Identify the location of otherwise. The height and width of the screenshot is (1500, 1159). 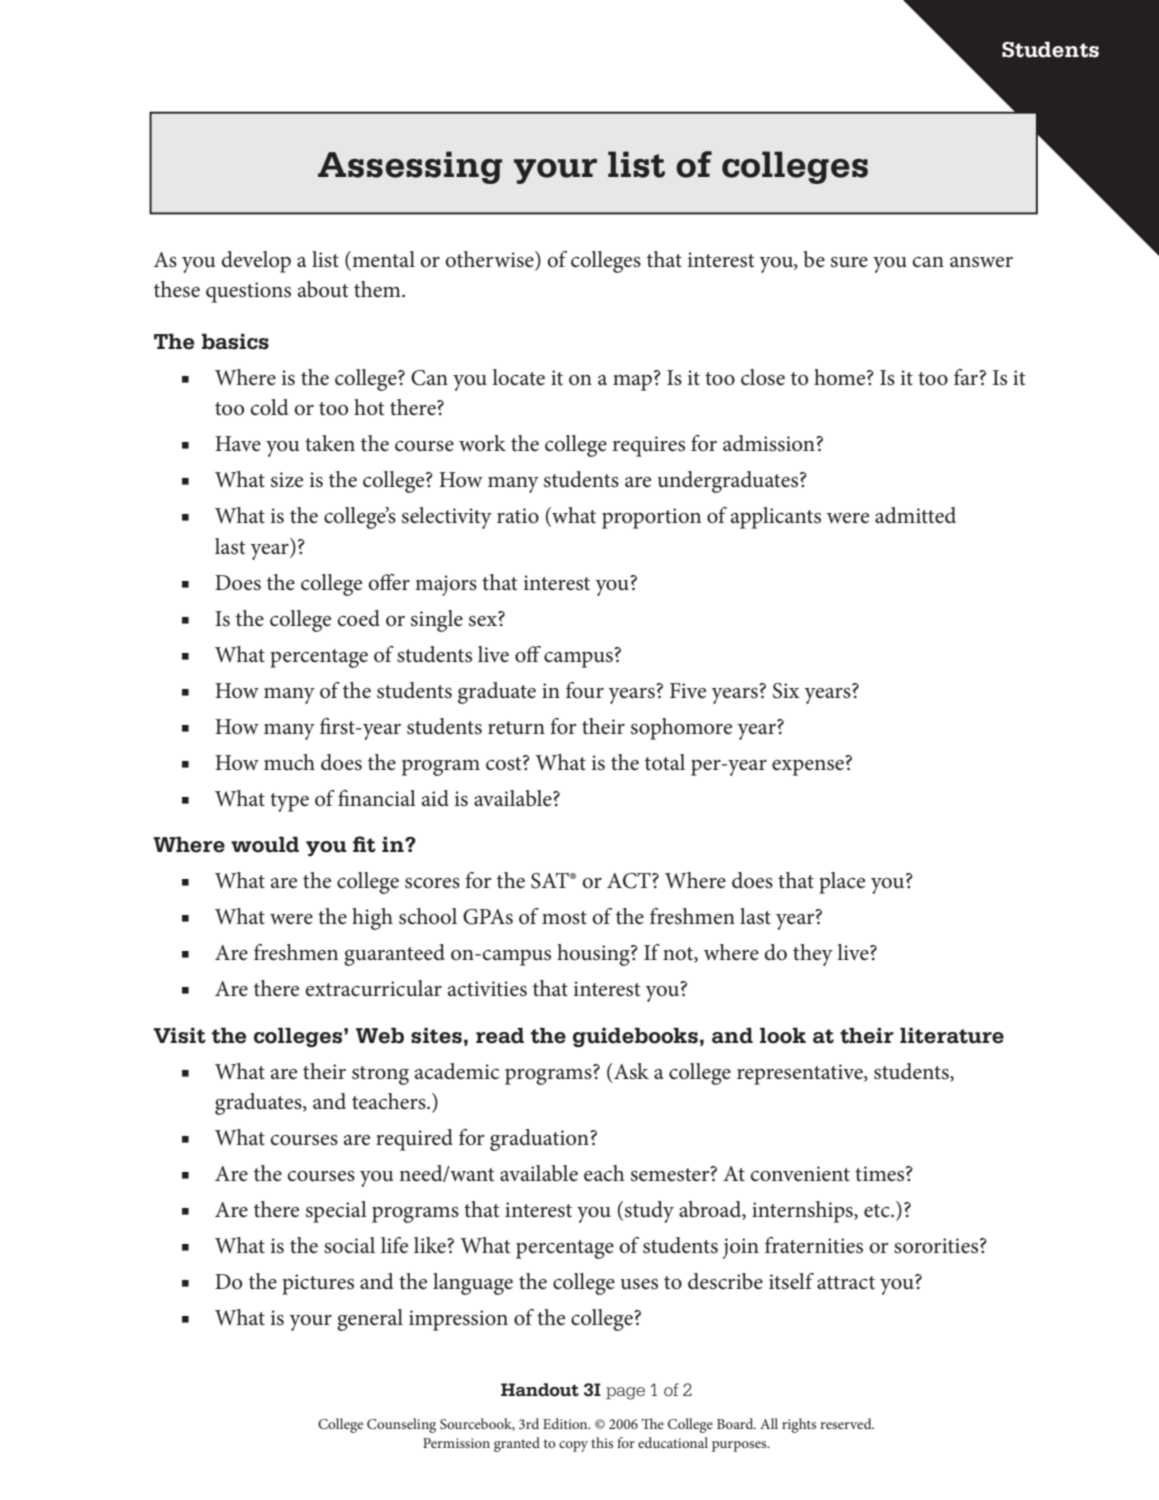
(490, 259).
